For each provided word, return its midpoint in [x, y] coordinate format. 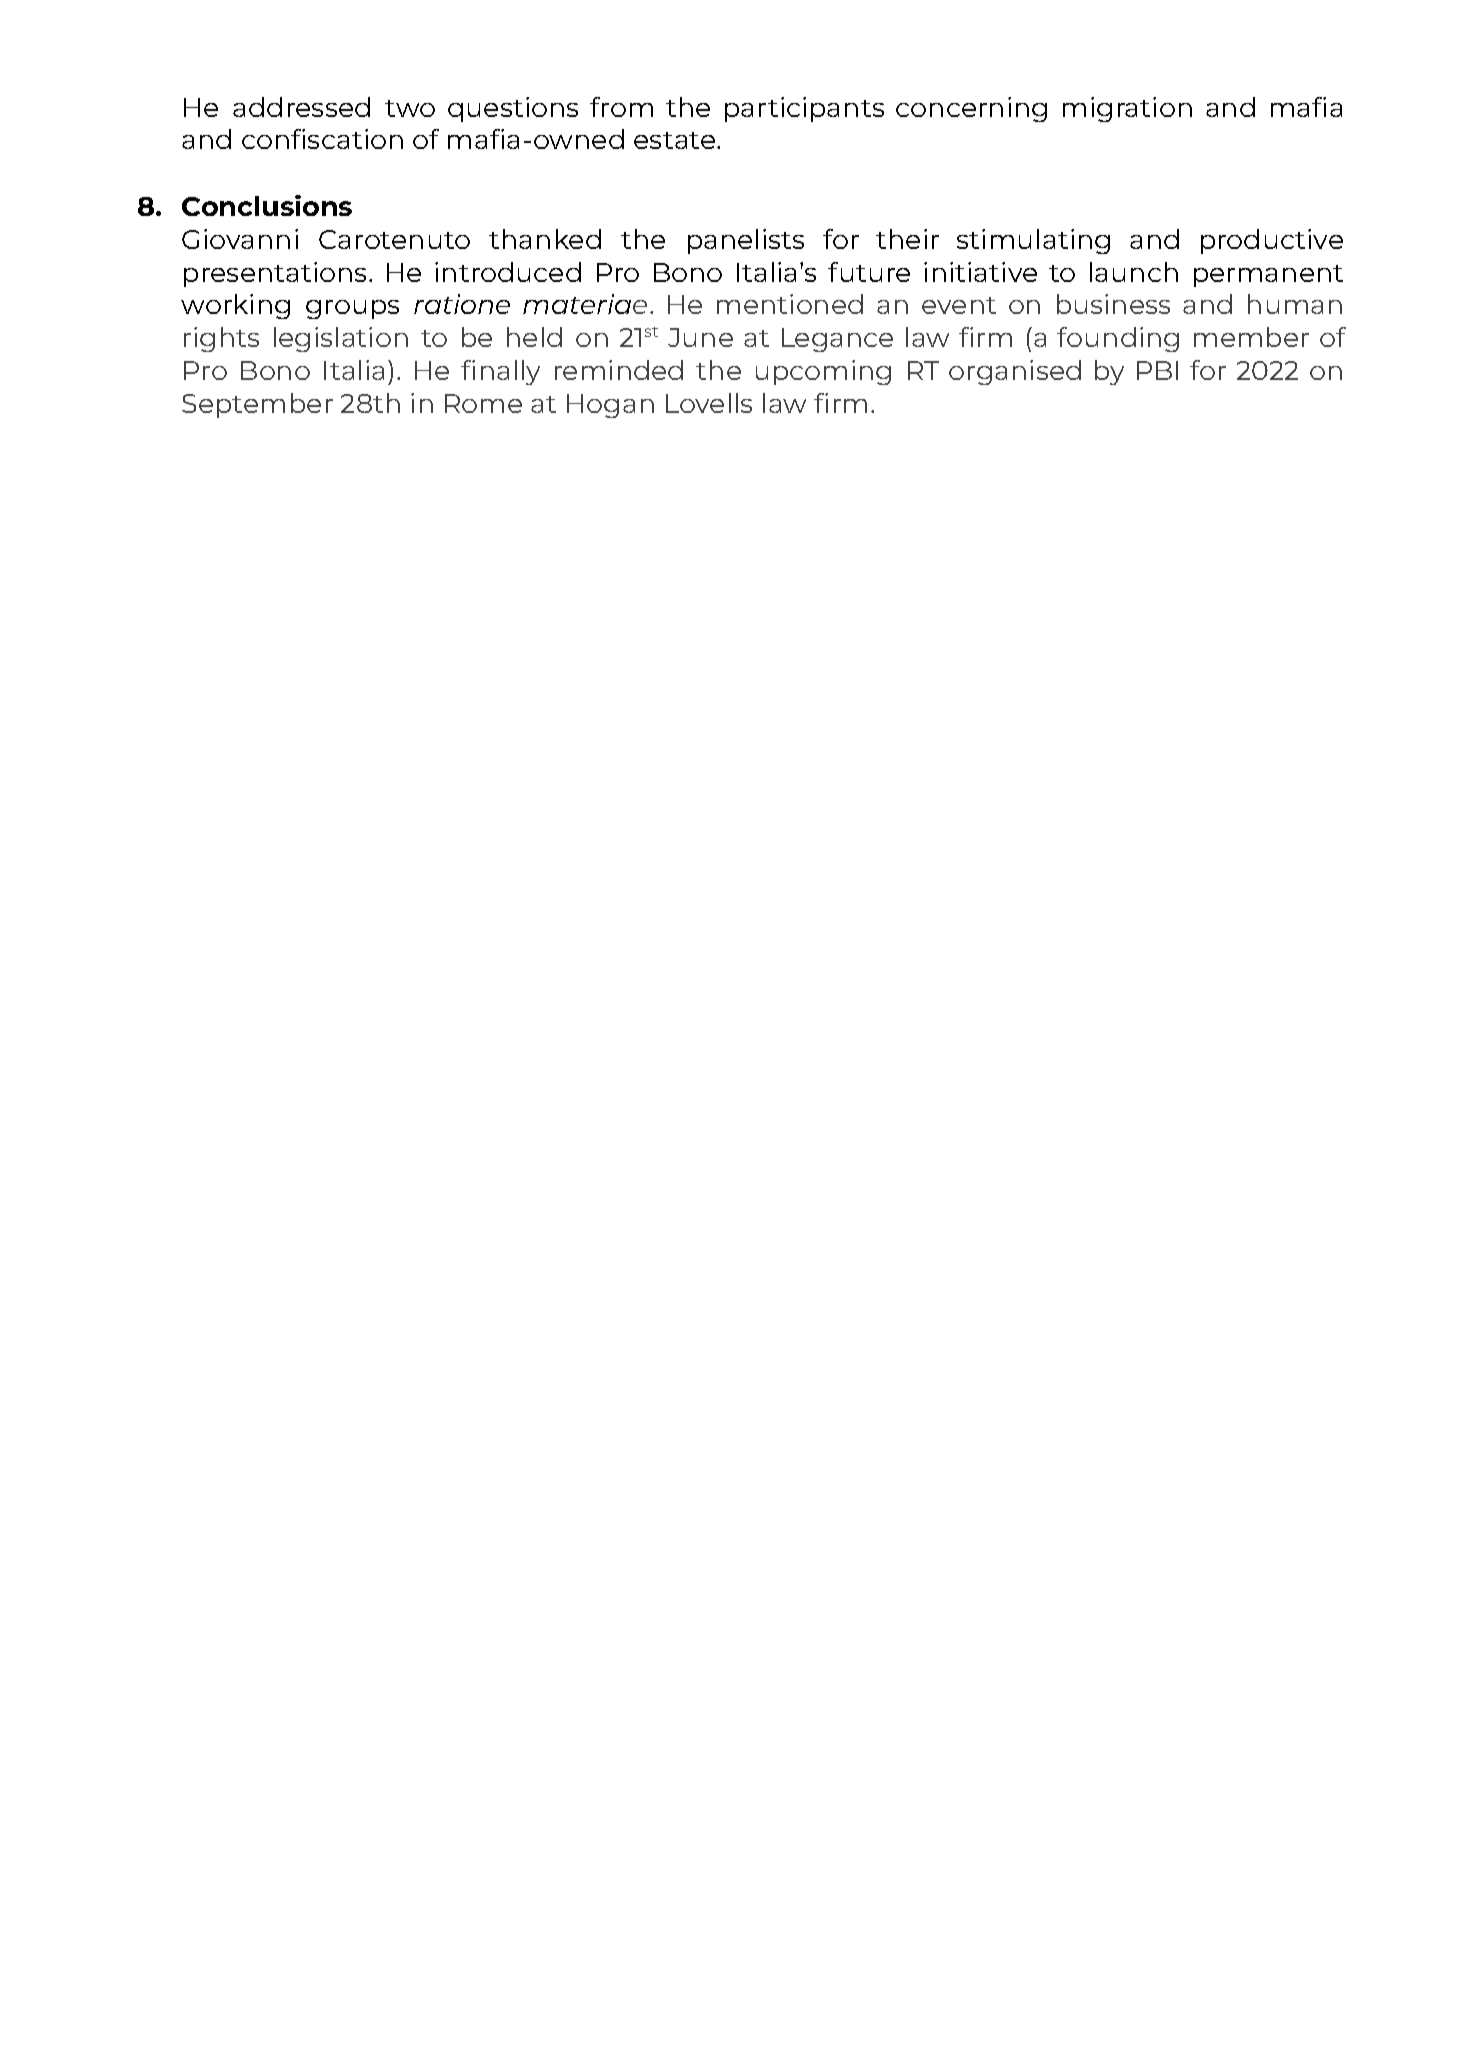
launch [1134, 272]
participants [804, 109]
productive [1272, 241]
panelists [746, 241]
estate [676, 140]
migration [1127, 109]
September [257, 405]
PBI [1157, 370]
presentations [277, 274]
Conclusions [267, 205]
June [700, 337]
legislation [341, 339]
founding [1118, 339]
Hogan [610, 406]
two [410, 108]
